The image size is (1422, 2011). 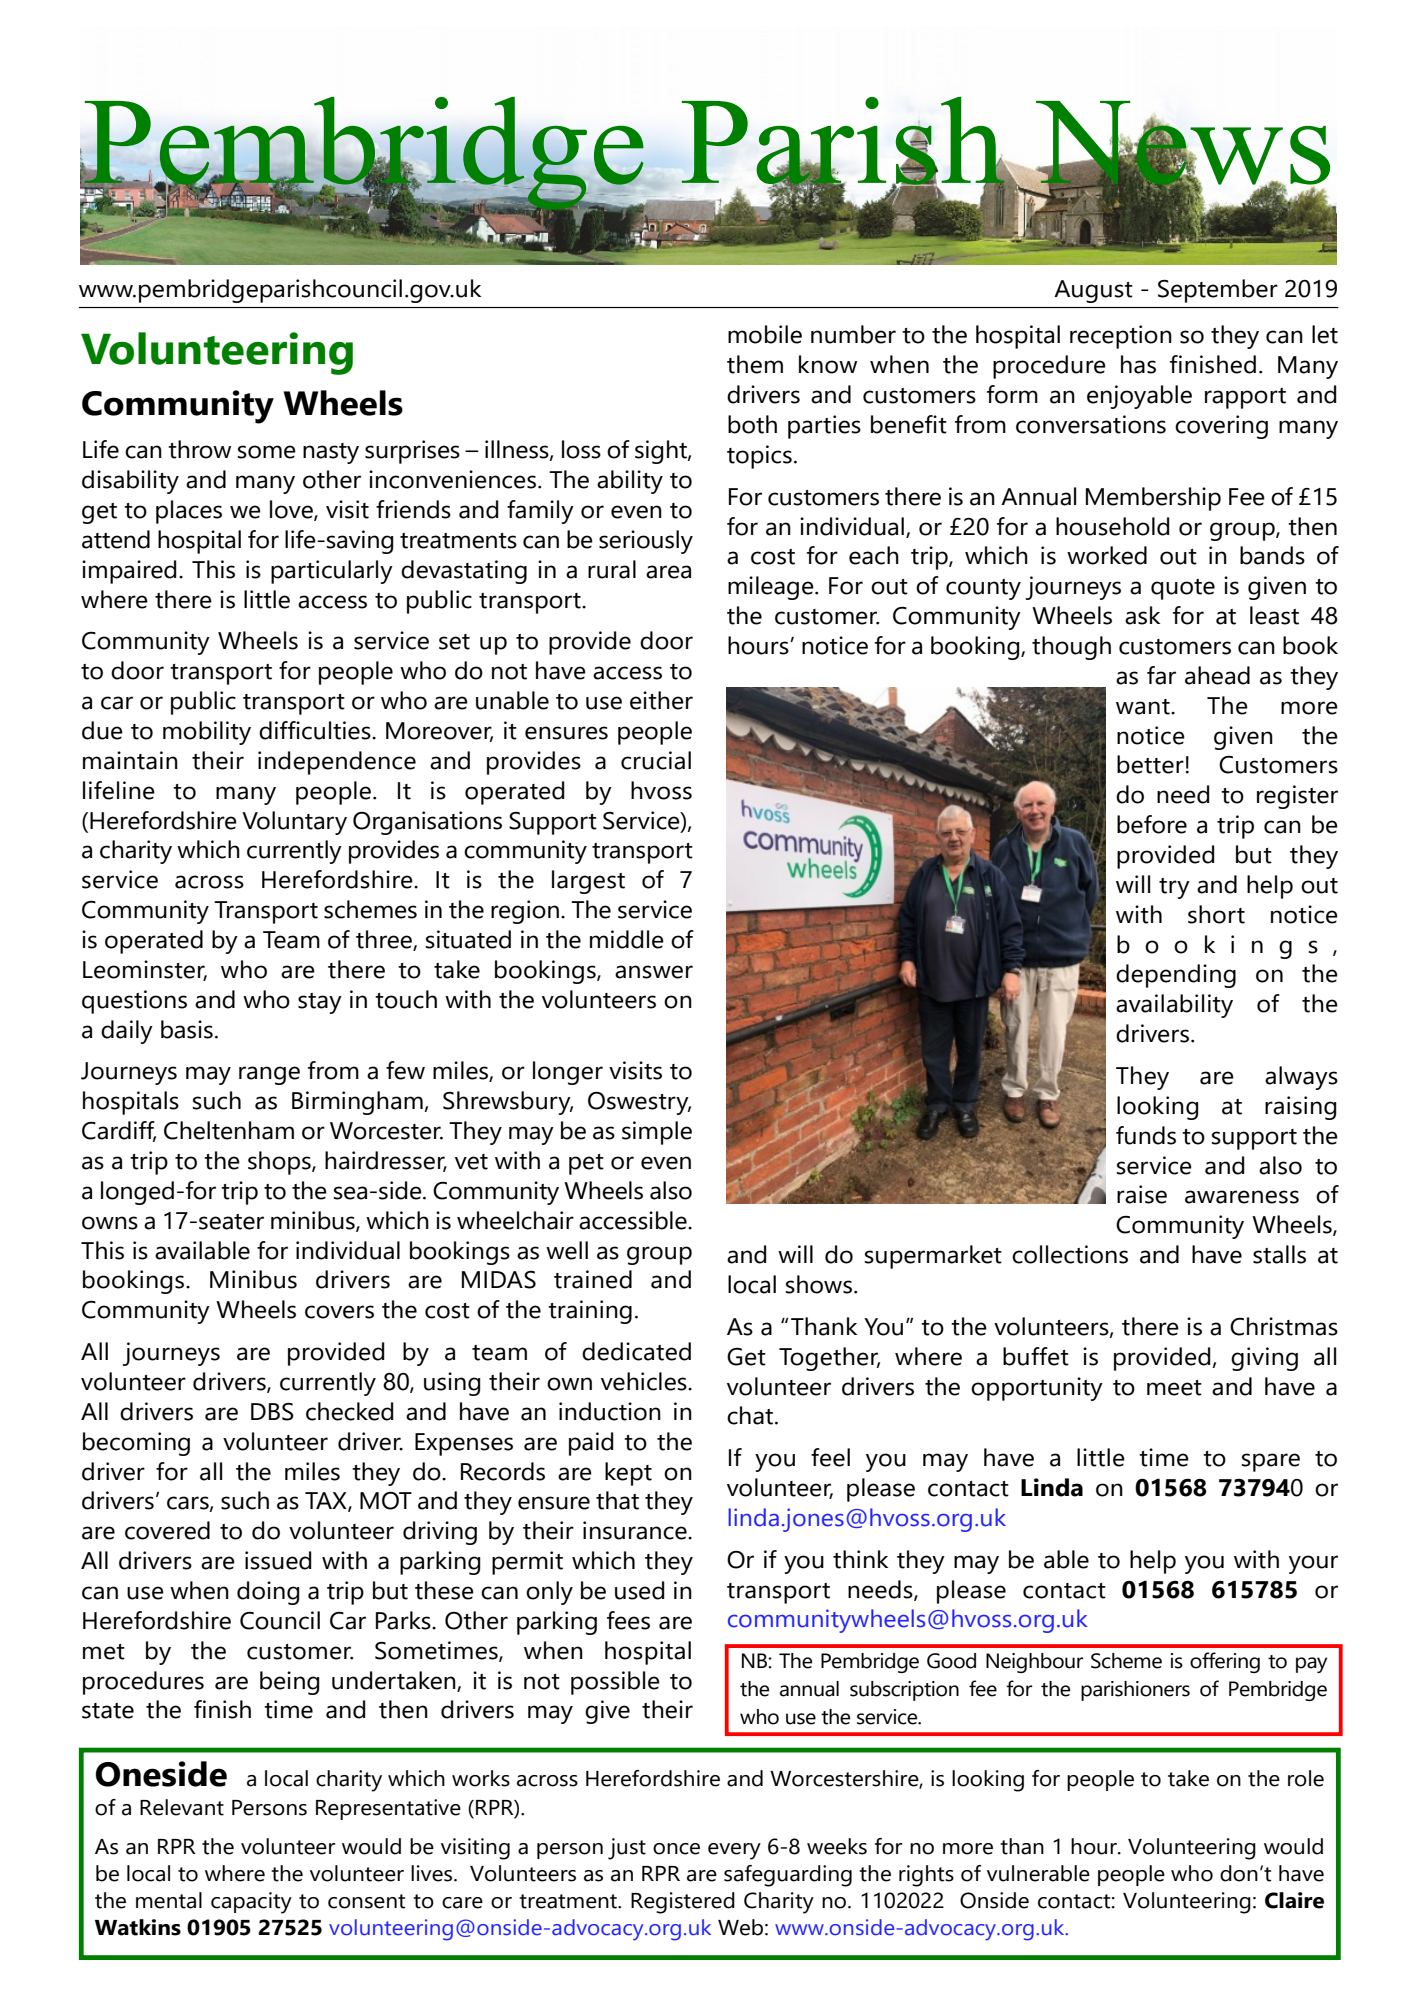 What do you see at coordinates (734, 1851) in the screenshot?
I see `every` at bounding box center [734, 1851].
